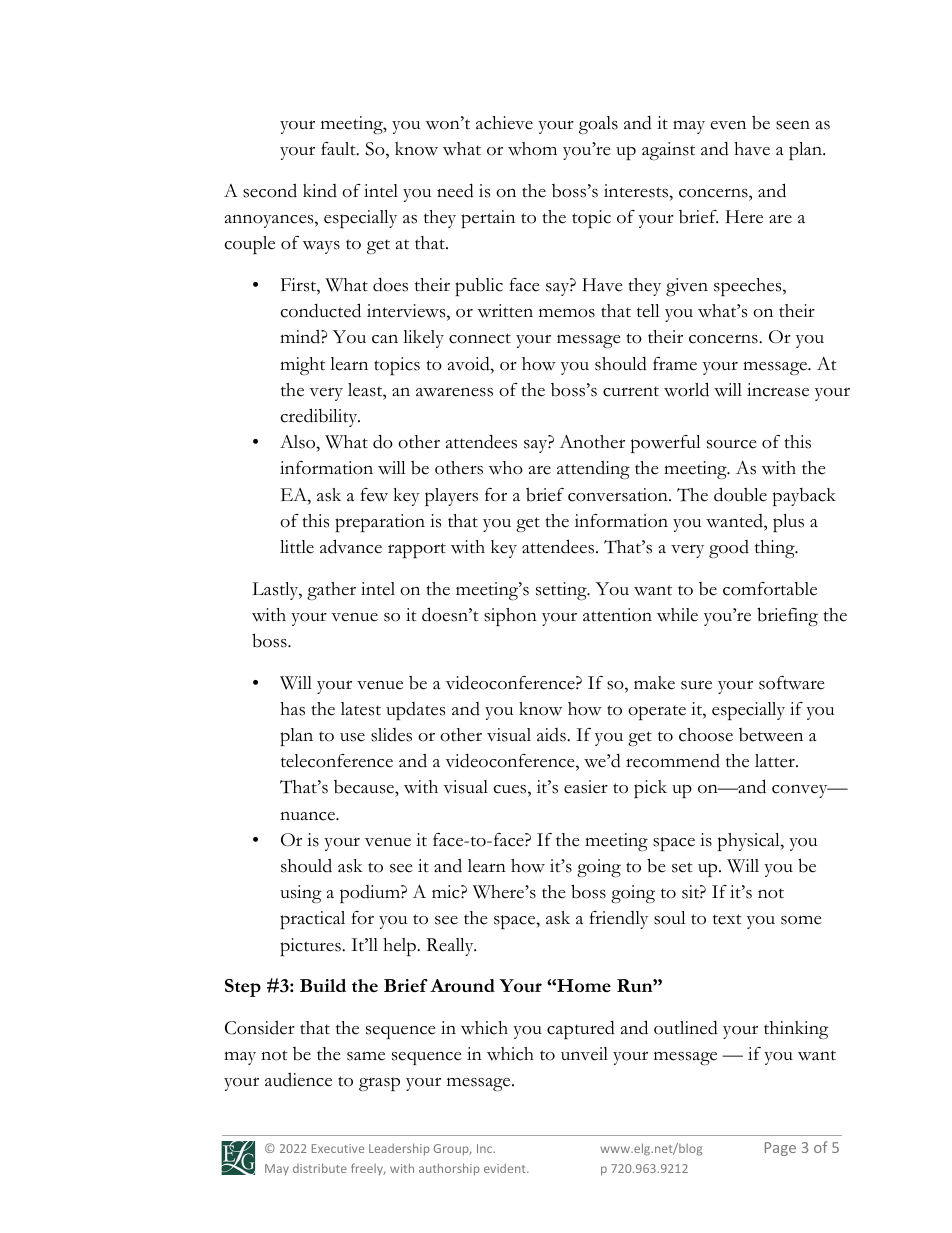 The height and width of the screenshot is (1233, 952). What do you see at coordinates (778, 390) in the screenshot?
I see `increase` at bounding box center [778, 390].
